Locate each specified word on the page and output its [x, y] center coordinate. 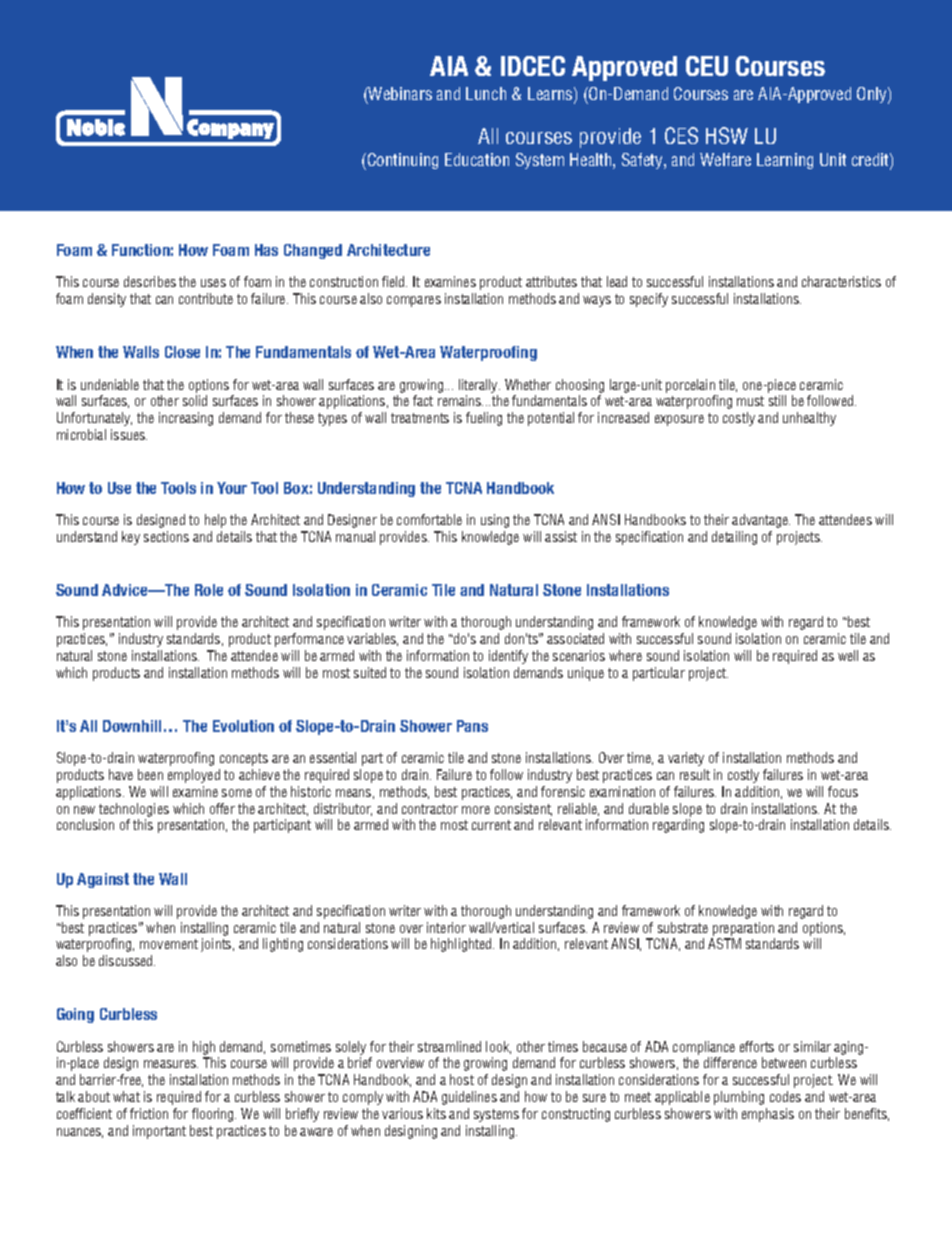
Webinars [399, 95]
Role [209, 590]
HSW [727, 135]
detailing [734, 538]
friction [149, 1113]
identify [508, 657]
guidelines [469, 1098]
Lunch [486, 93]
